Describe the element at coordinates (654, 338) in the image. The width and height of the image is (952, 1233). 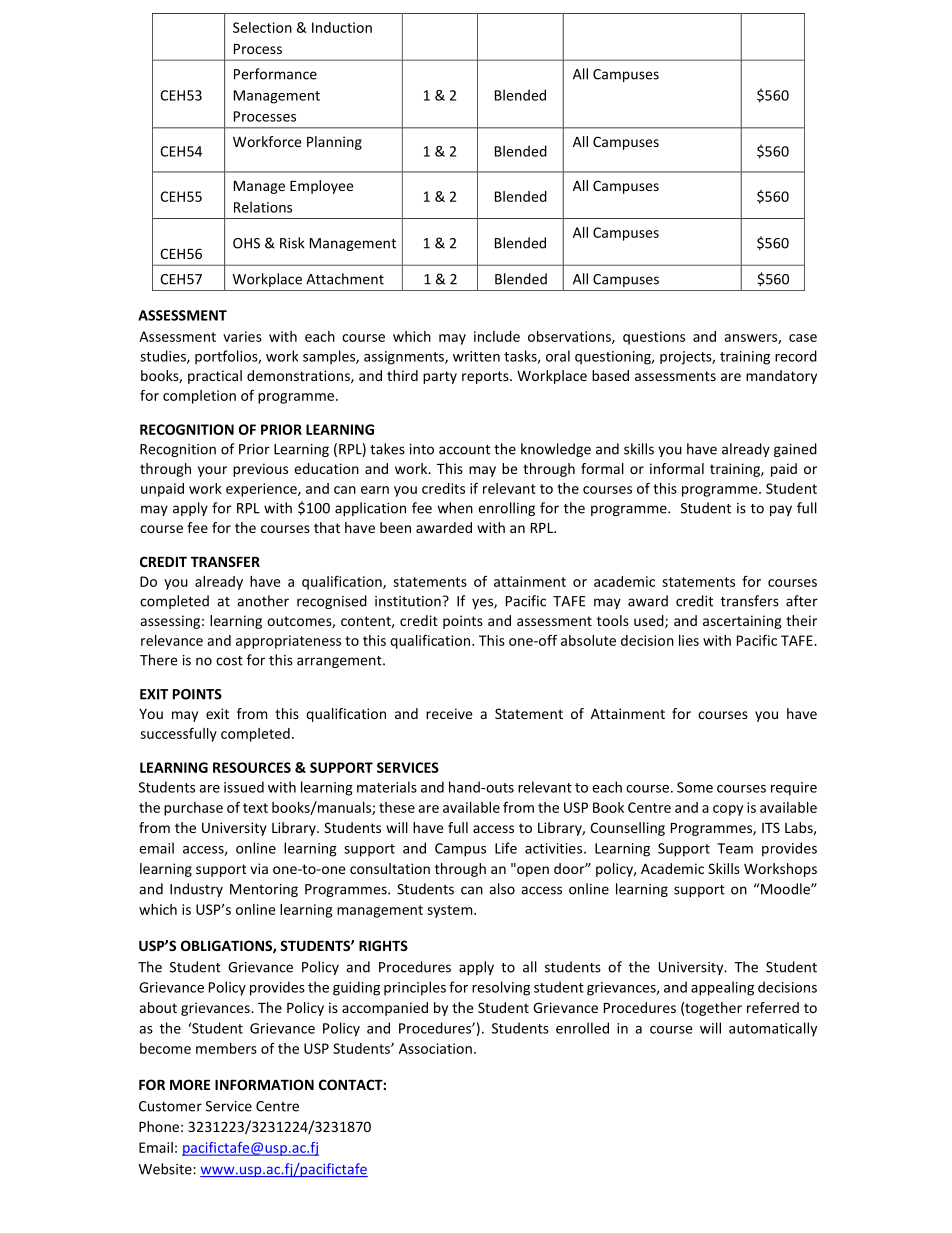
I see `questions` at that location.
